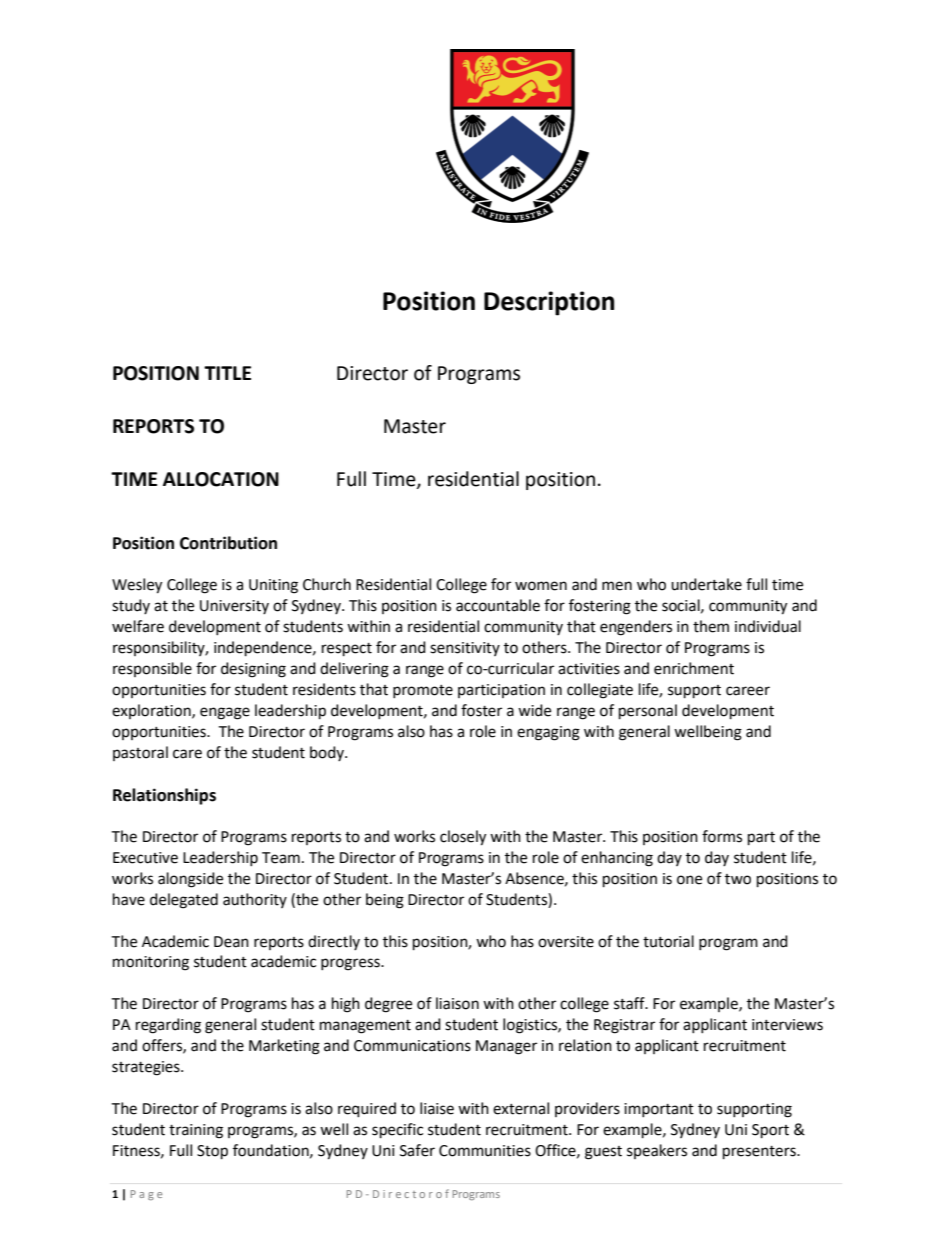  Describe the element at coordinates (190, 880) in the screenshot. I see `alongside` at that location.
